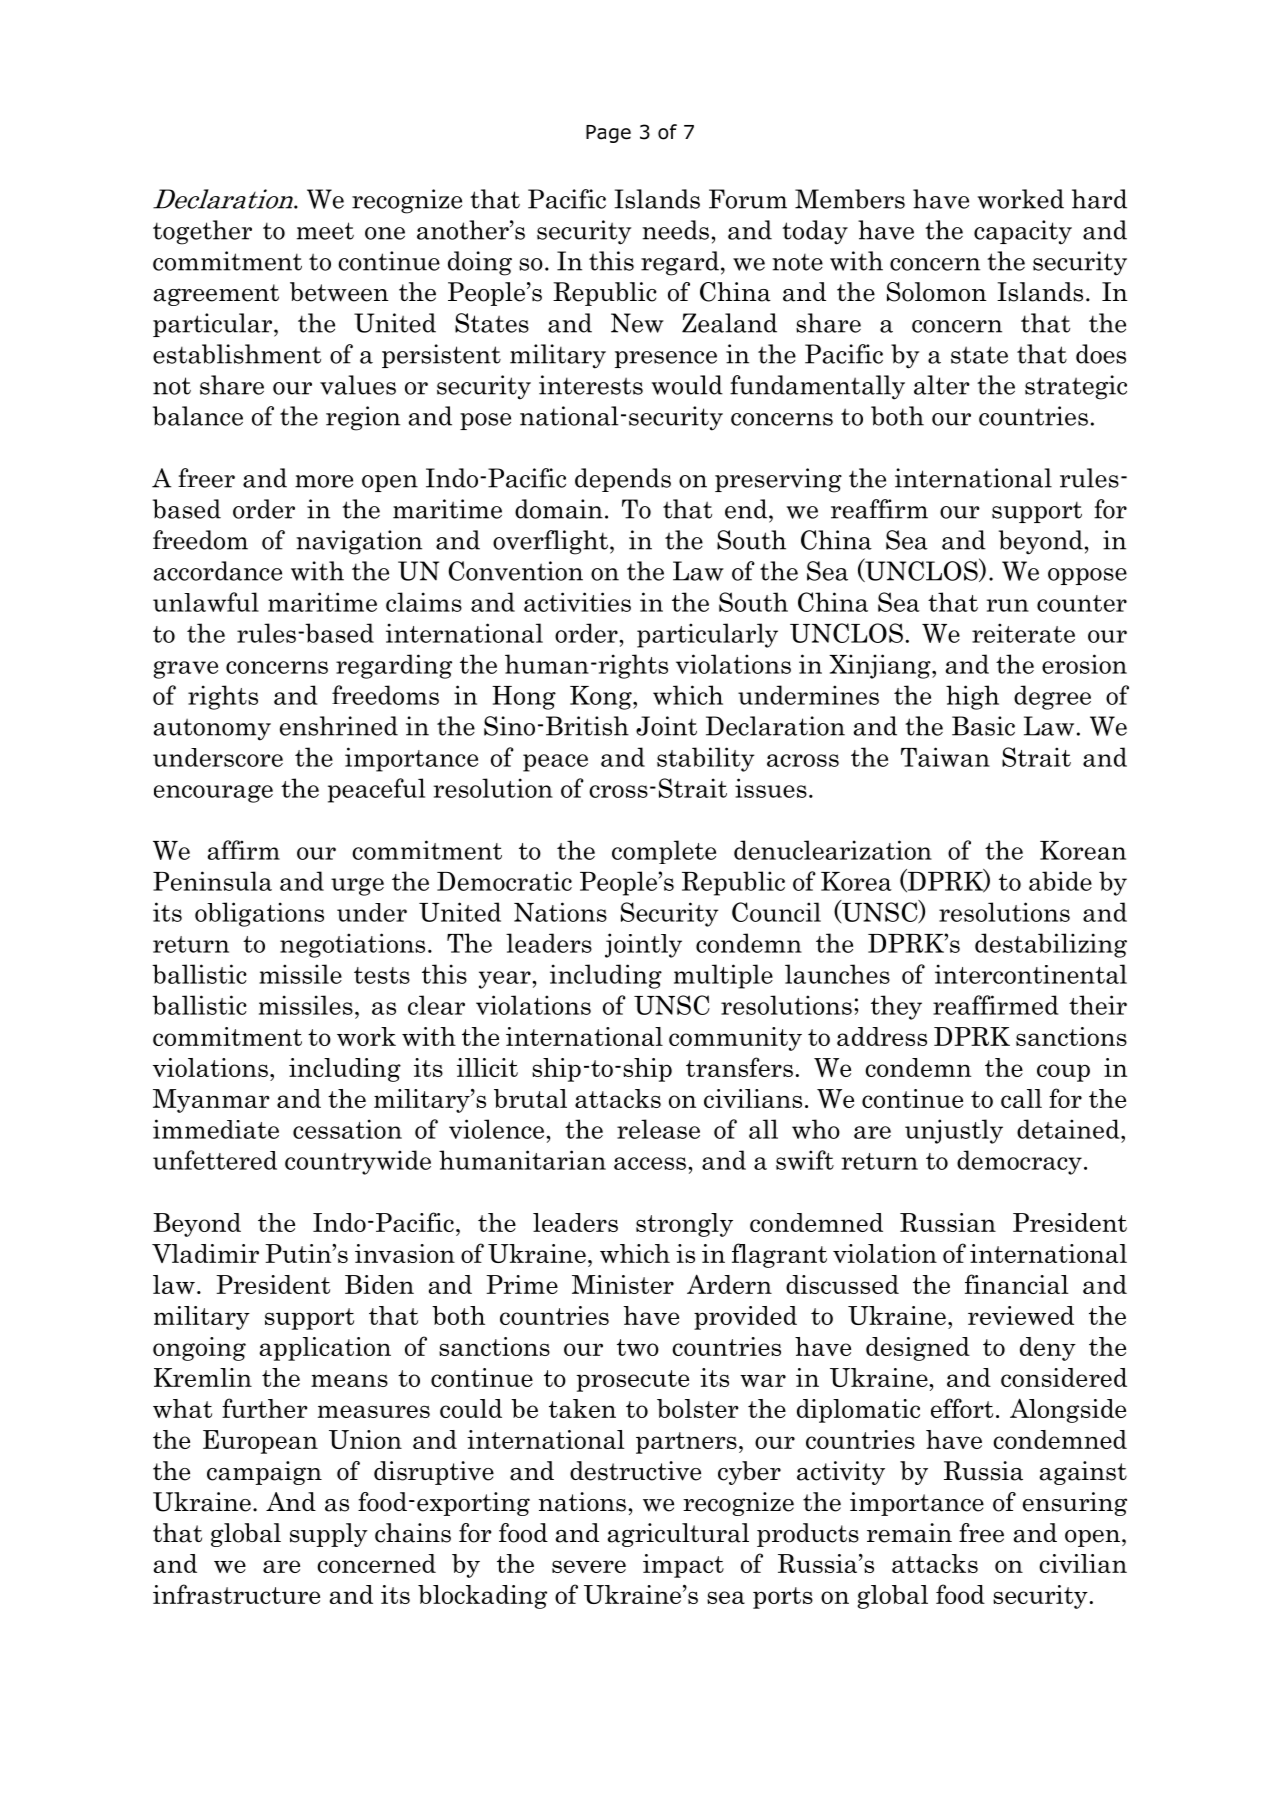 This screenshot has width=1280, height=1810. What do you see at coordinates (1023, 232) in the screenshot?
I see `capacity` at bounding box center [1023, 232].
